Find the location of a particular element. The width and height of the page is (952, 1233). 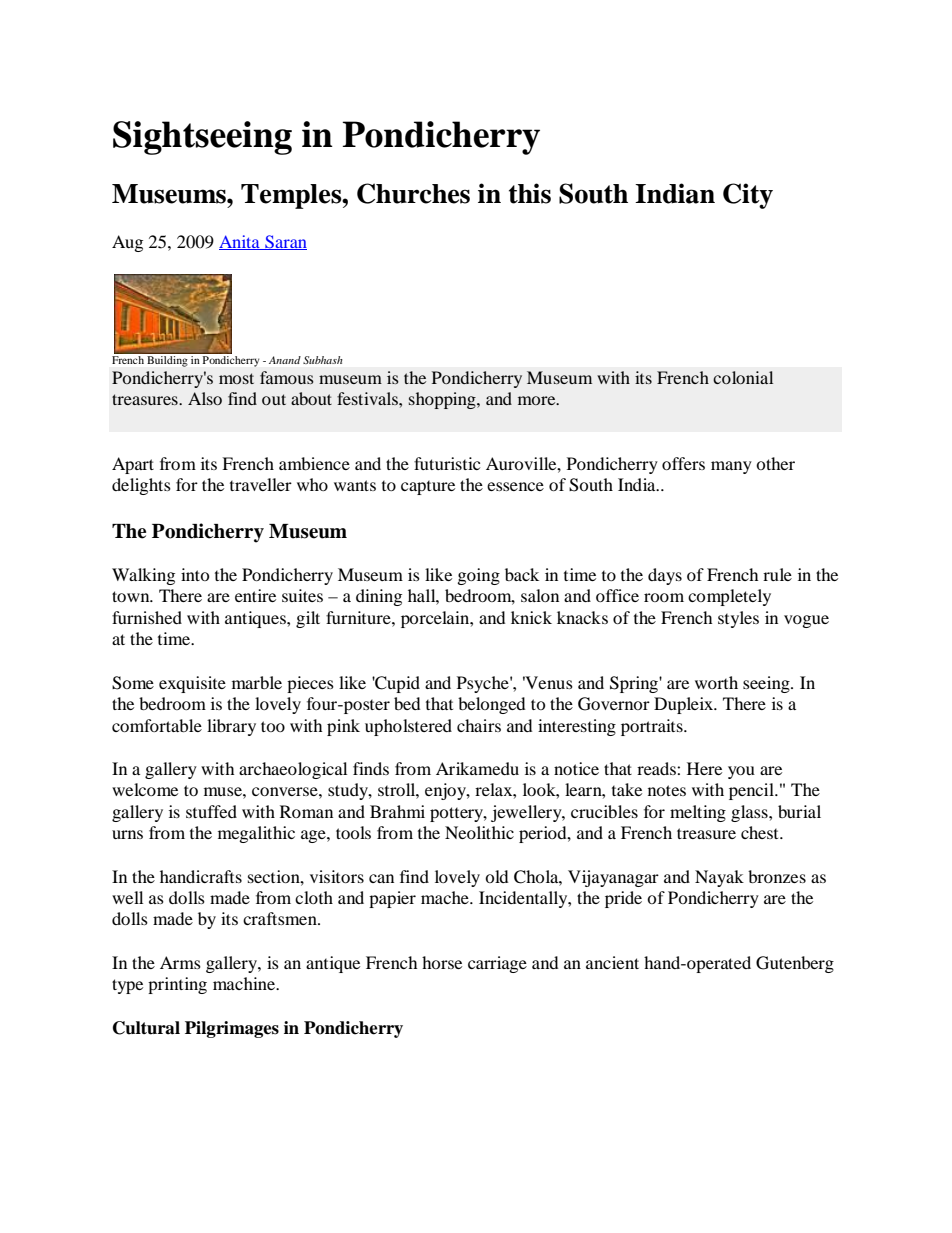

Churches is located at coordinates (413, 193).
